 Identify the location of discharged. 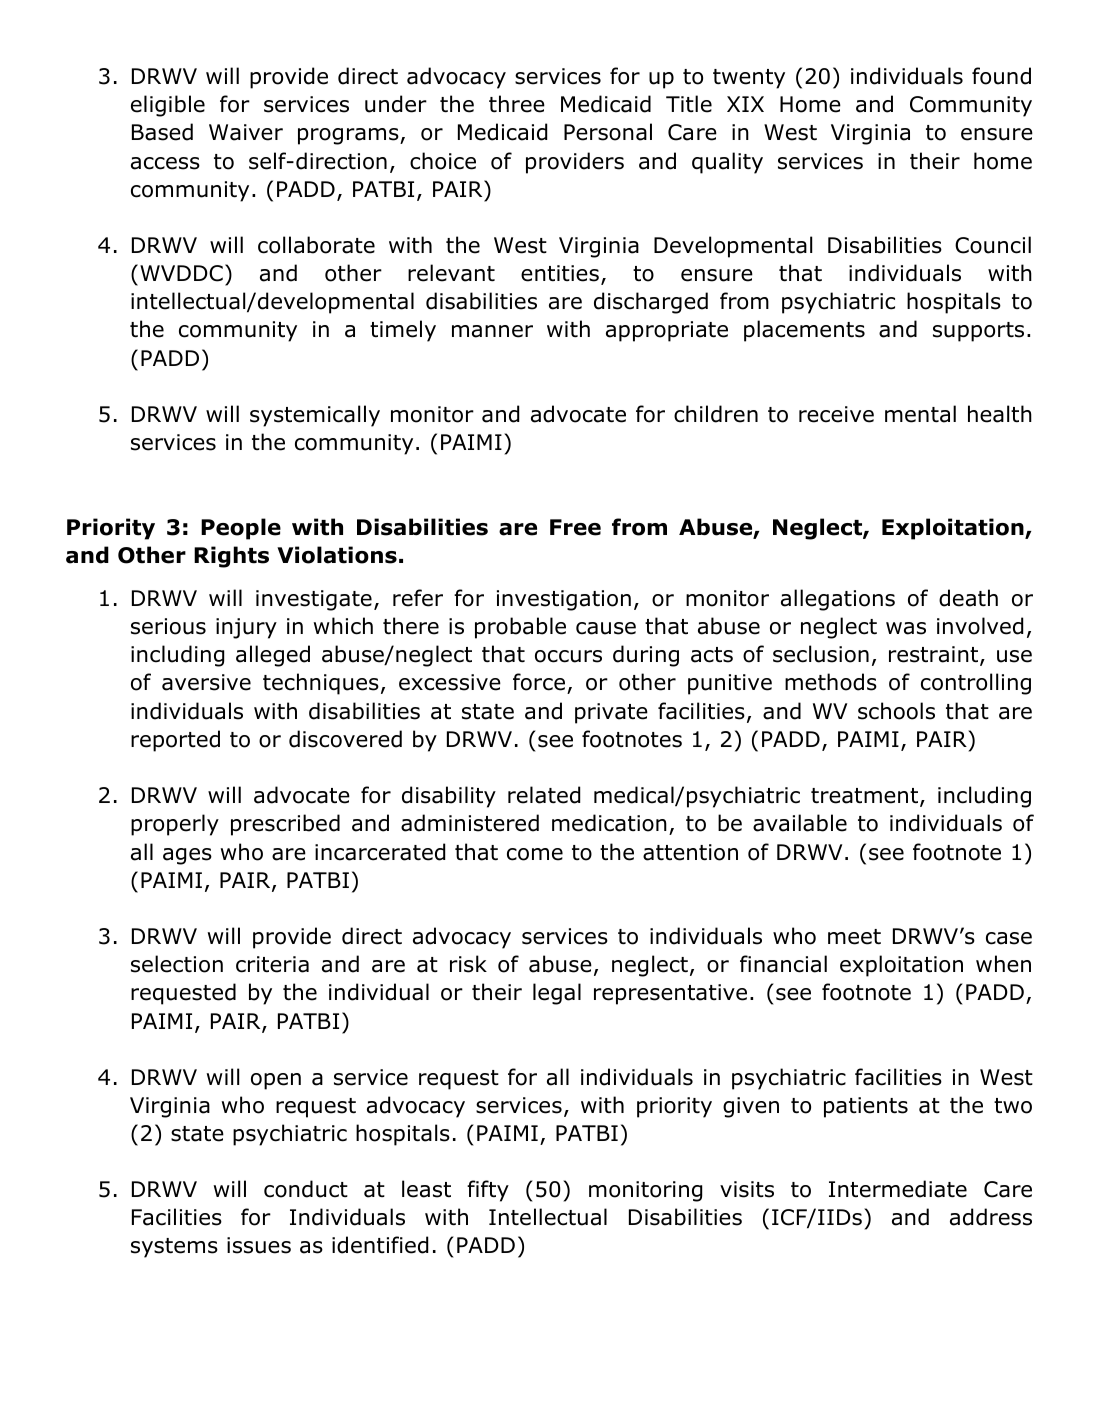
(651, 303).
